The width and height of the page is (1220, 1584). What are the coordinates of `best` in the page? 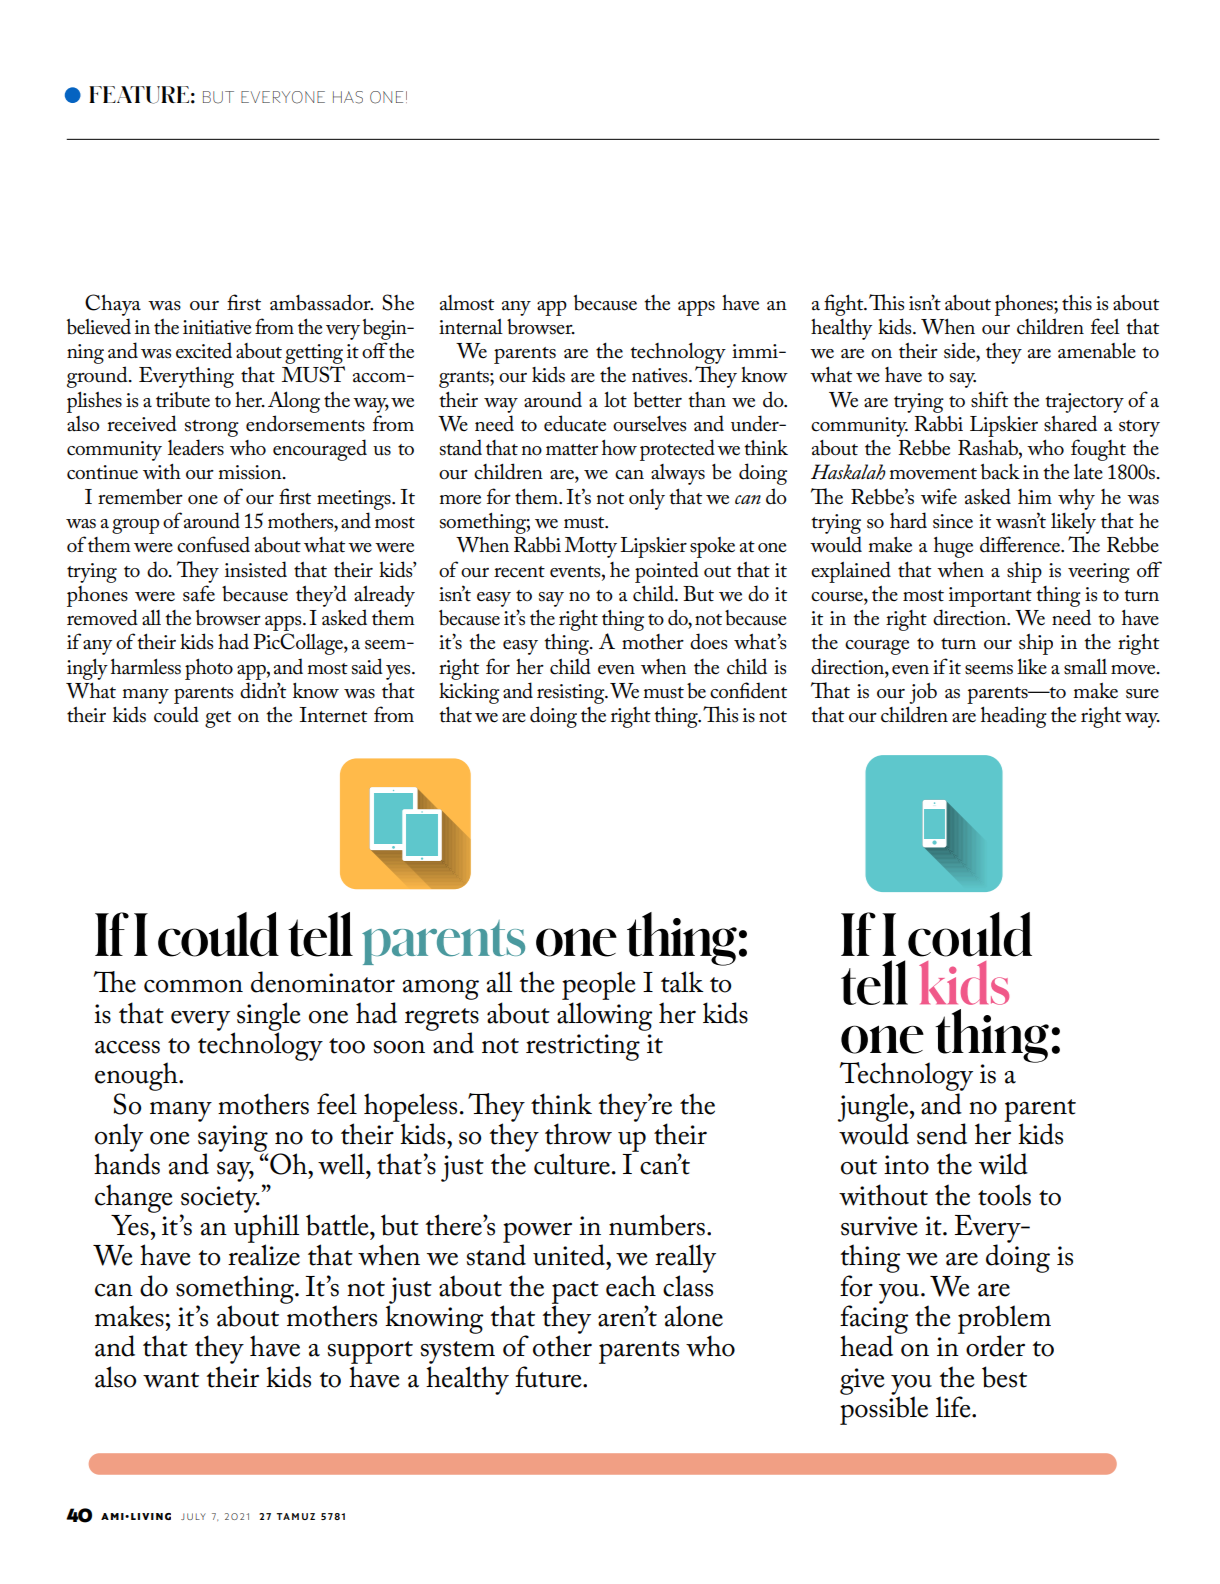 It's located at (1004, 1377).
